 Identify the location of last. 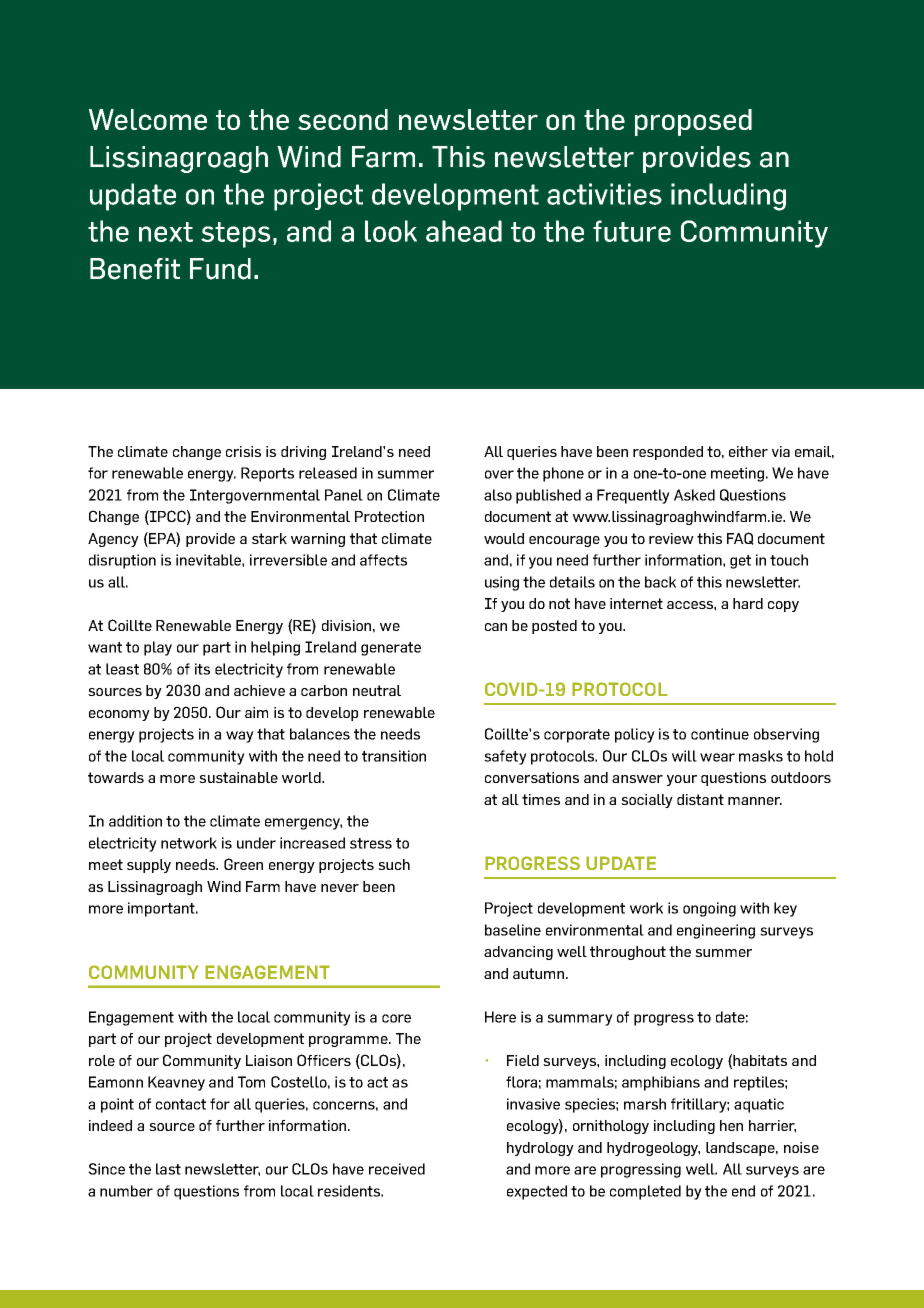
(168, 1169).
